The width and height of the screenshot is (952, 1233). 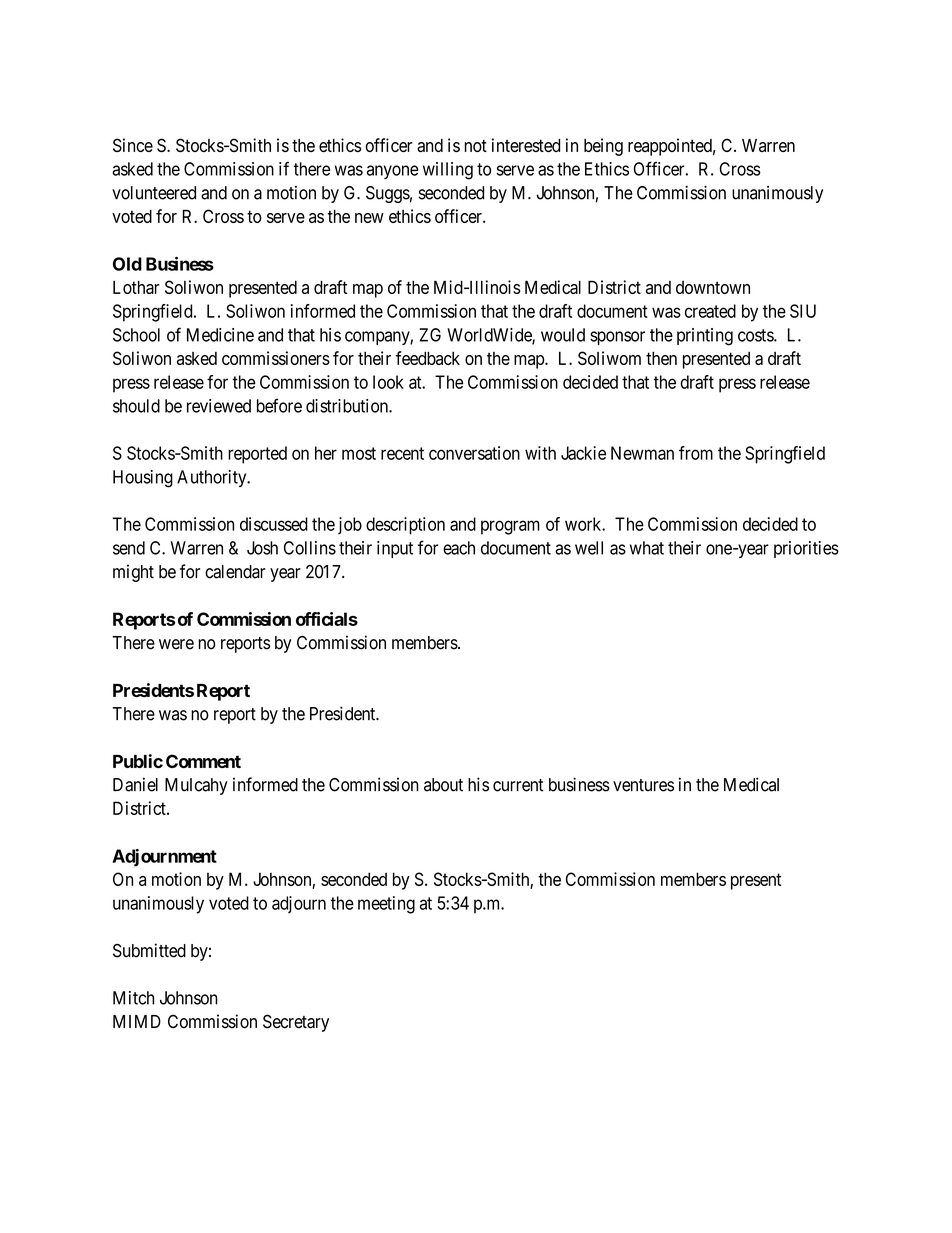 What do you see at coordinates (705, 337) in the screenshot?
I see `printing` at bounding box center [705, 337].
